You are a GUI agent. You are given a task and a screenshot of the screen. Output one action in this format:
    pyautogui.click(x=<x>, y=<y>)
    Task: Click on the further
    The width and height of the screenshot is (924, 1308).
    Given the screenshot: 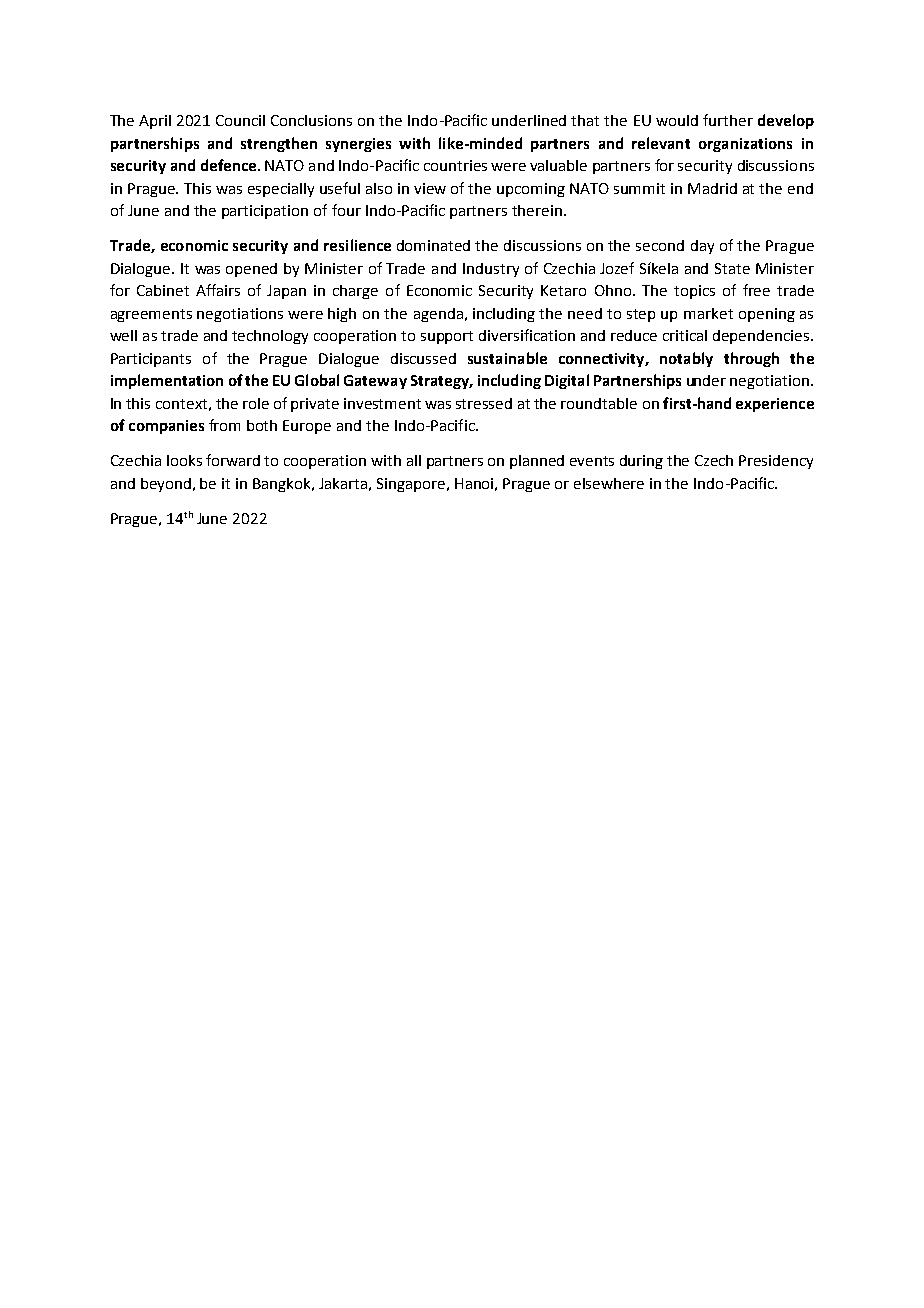 What is the action you would take?
    pyautogui.click(x=728, y=120)
